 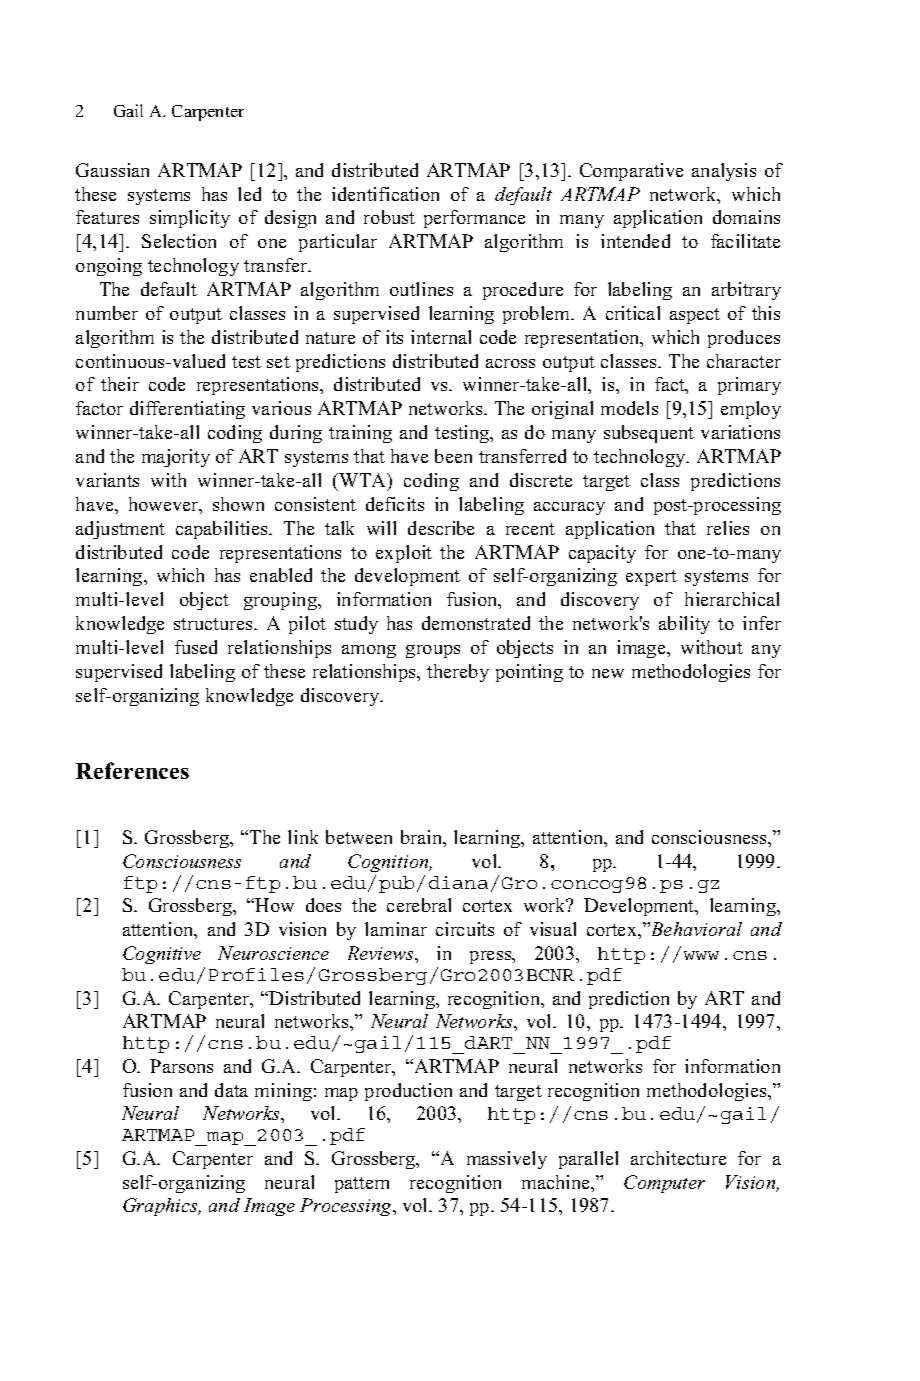 What do you see at coordinates (359, 837) in the document?
I see `between` at bounding box center [359, 837].
